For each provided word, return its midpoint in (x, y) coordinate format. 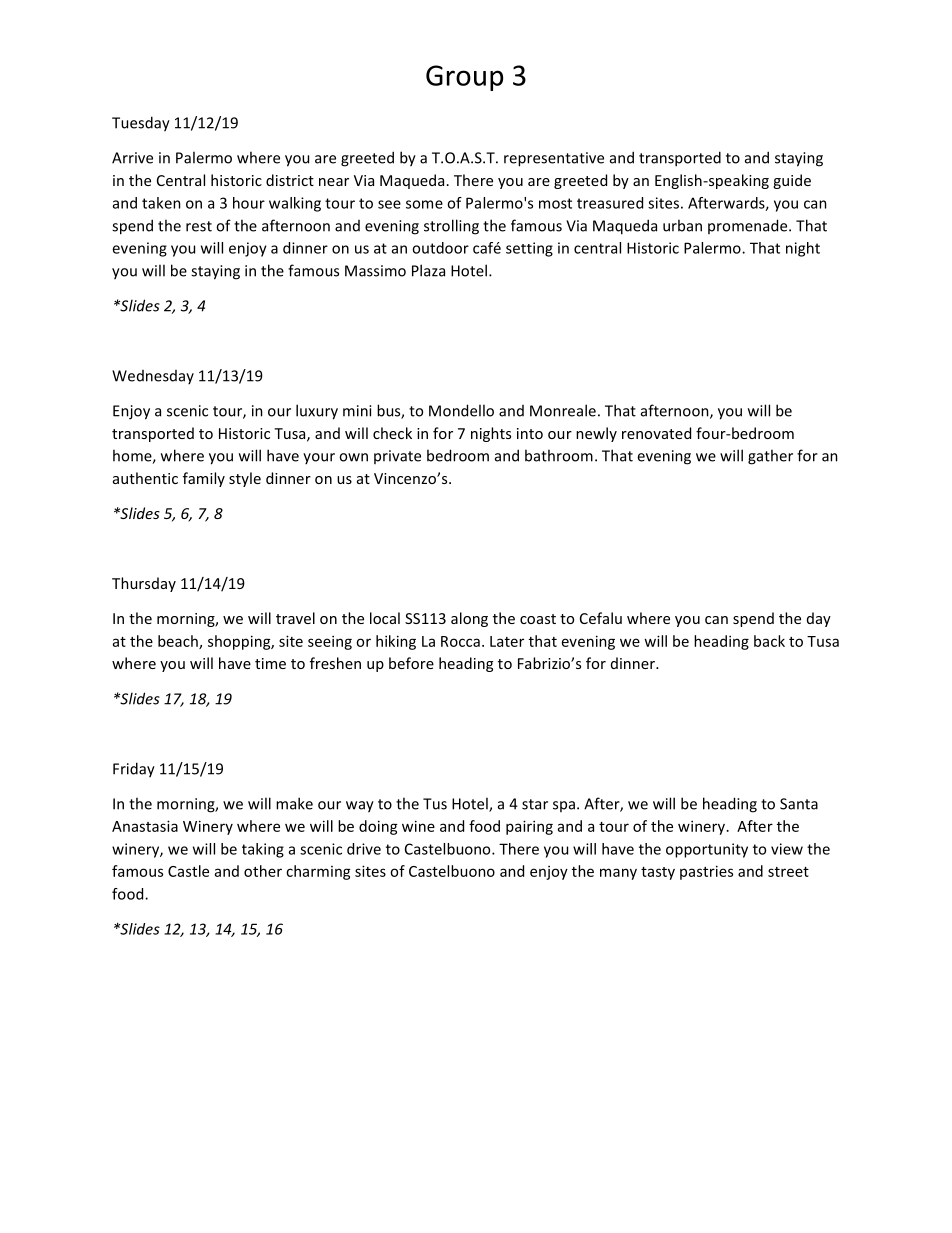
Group (464, 78)
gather (770, 457)
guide (792, 181)
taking (263, 850)
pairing (529, 827)
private (397, 457)
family (204, 479)
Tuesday (141, 124)
